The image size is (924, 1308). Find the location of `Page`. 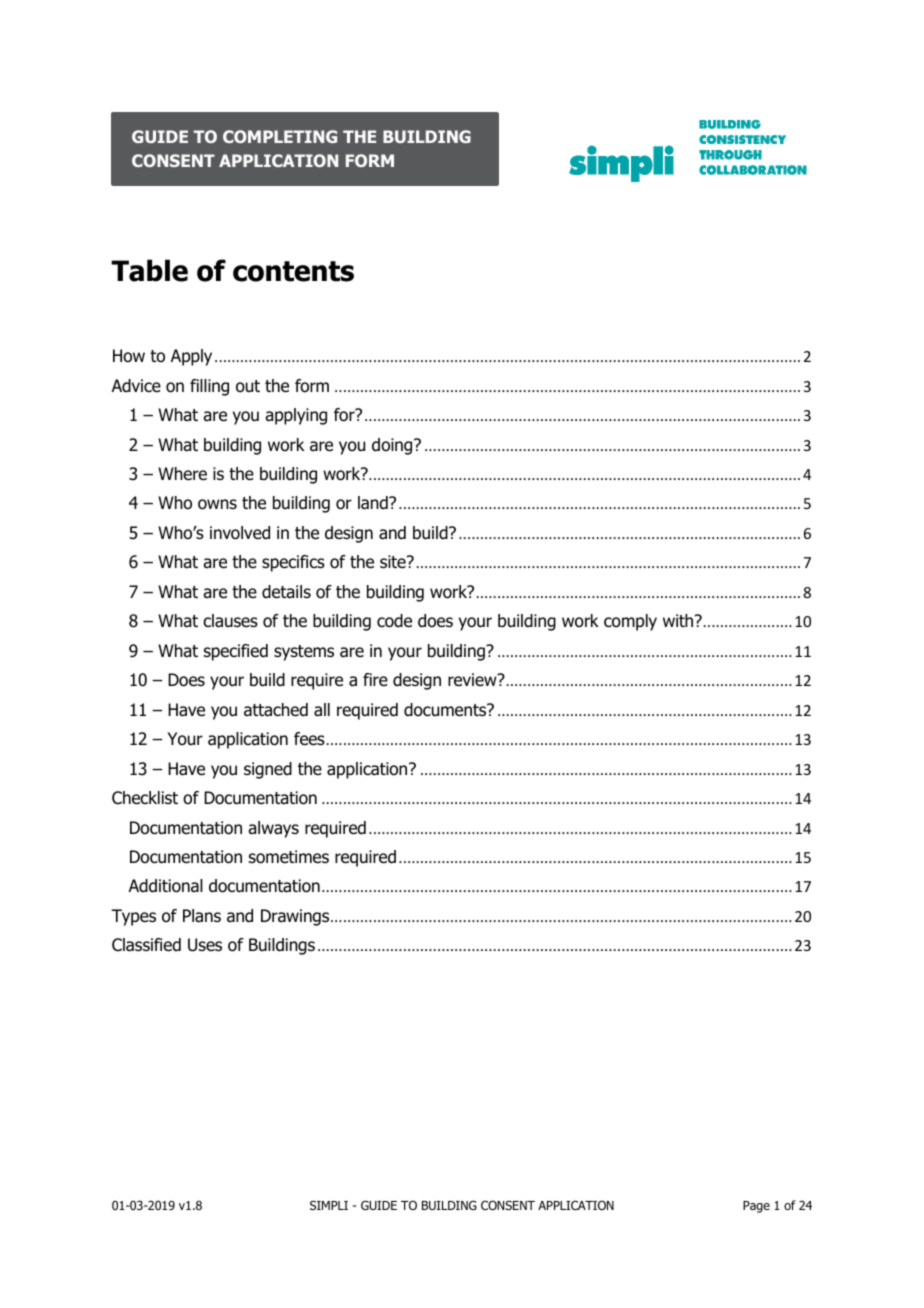

Page is located at coordinates (756, 1207).
